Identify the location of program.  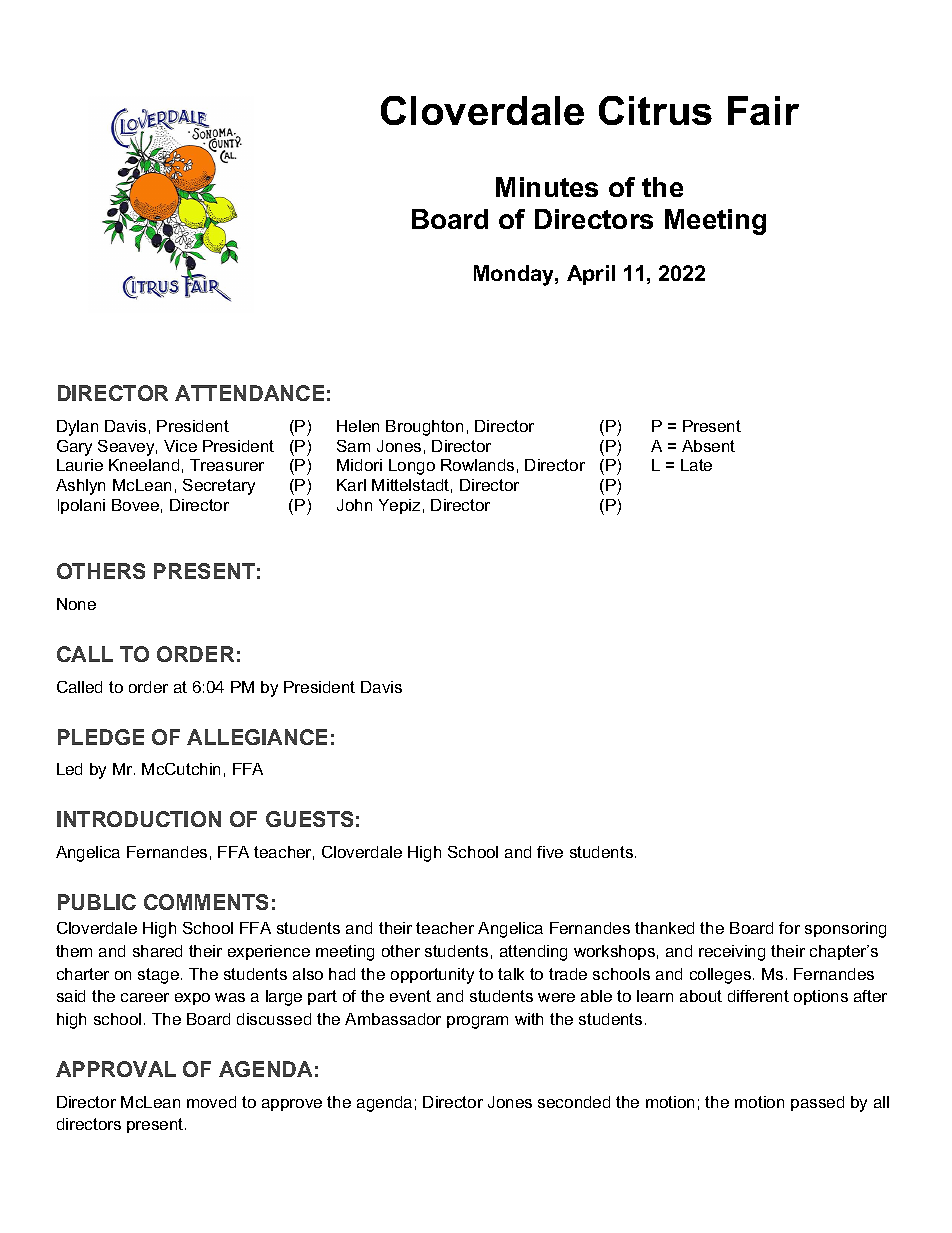
(477, 1022).
